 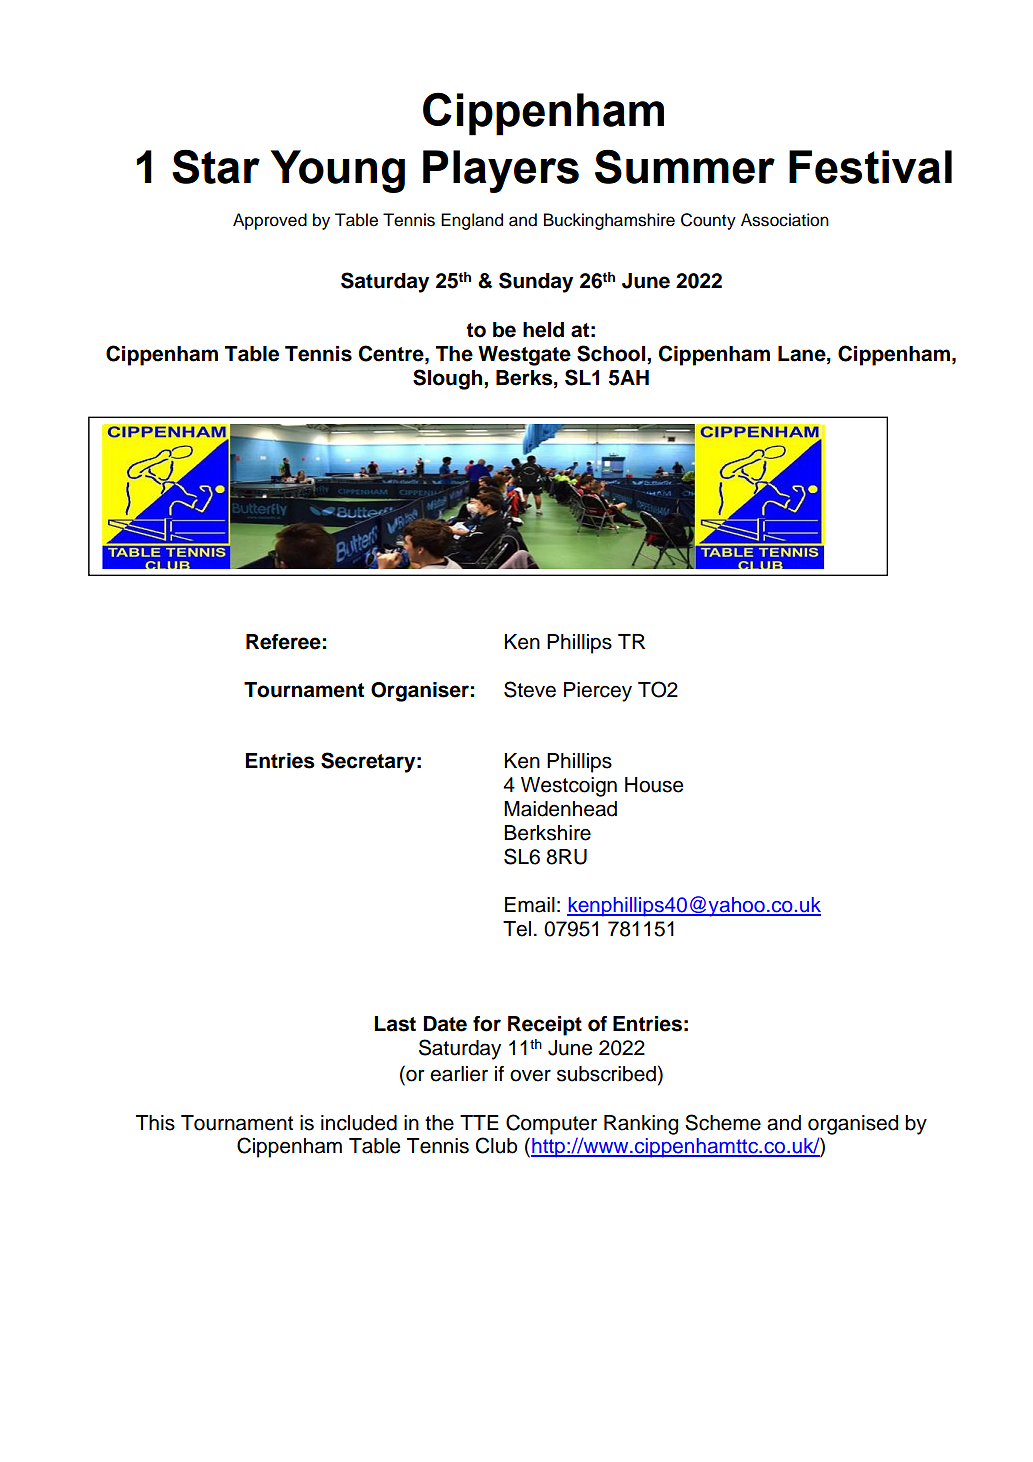 What do you see at coordinates (517, 929) in the document?
I see `Tel` at bounding box center [517, 929].
